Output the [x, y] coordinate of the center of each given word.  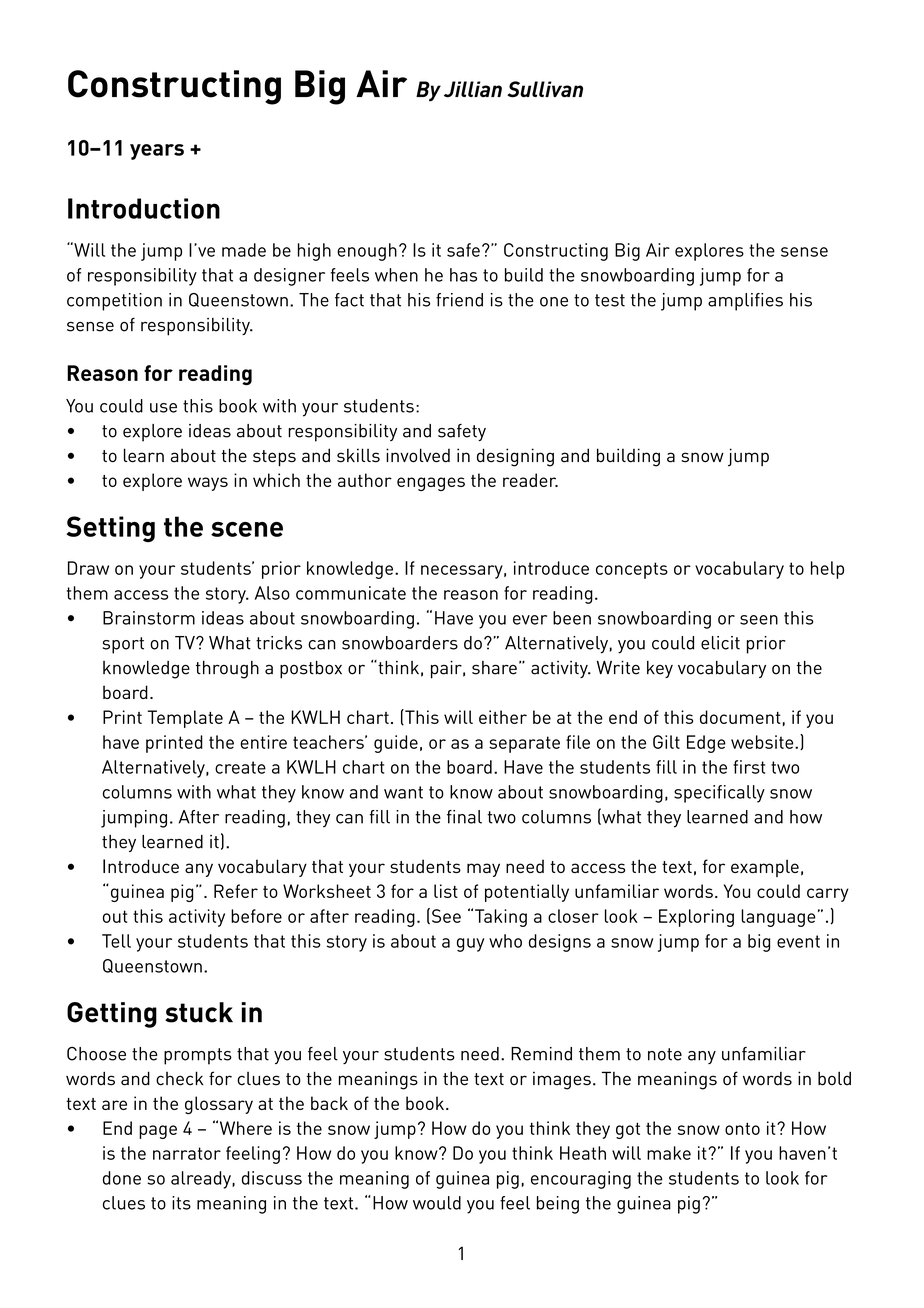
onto [742, 1128]
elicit [720, 643]
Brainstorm [149, 618]
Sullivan [545, 89]
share [494, 668]
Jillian [473, 89]
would [437, 1203]
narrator [187, 1153]
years [157, 152]
